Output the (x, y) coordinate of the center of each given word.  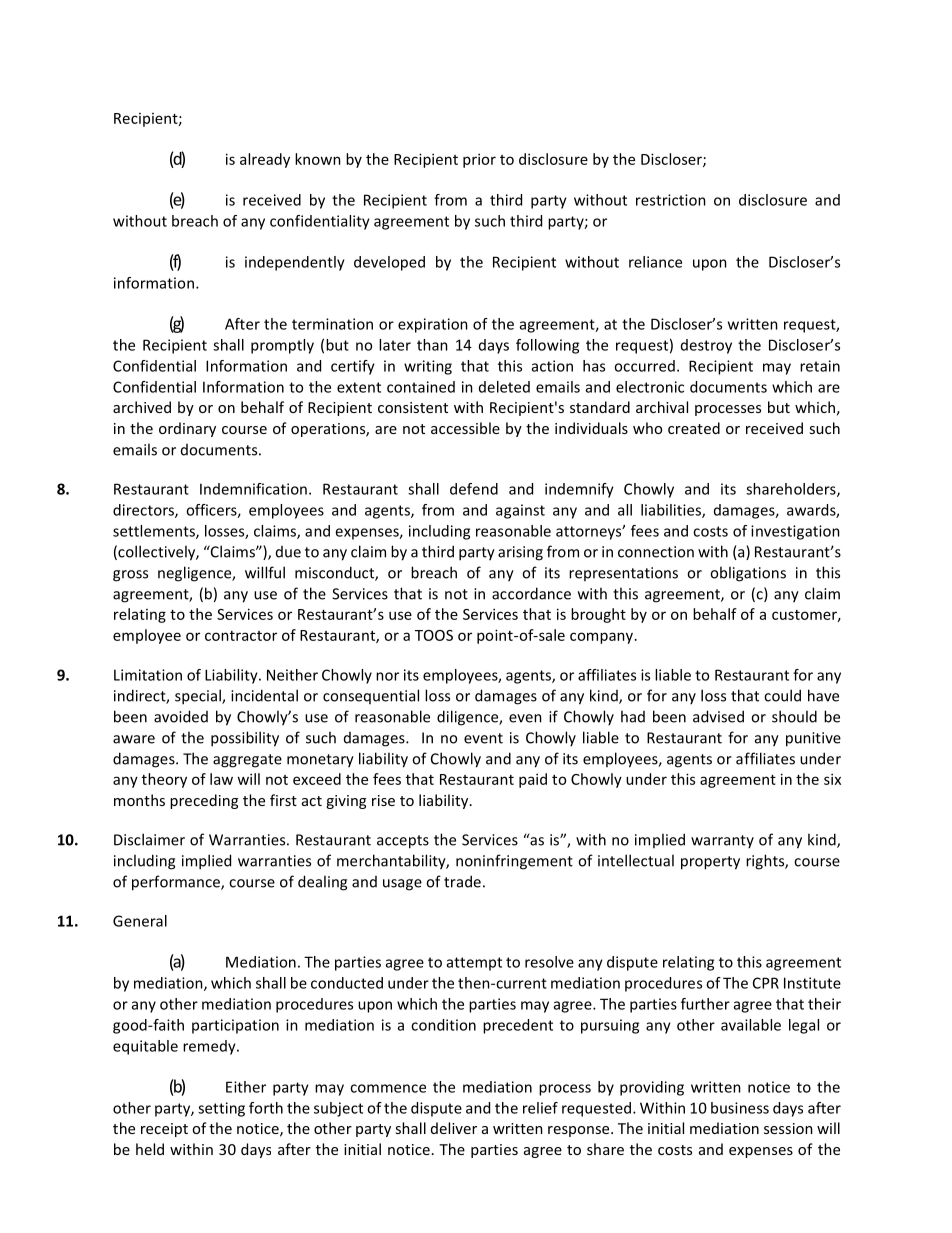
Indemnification (253, 489)
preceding (204, 801)
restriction (671, 200)
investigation (795, 532)
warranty (722, 841)
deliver (454, 1128)
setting (221, 1109)
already (265, 160)
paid (533, 780)
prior (479, 160)
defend (474, 489)
